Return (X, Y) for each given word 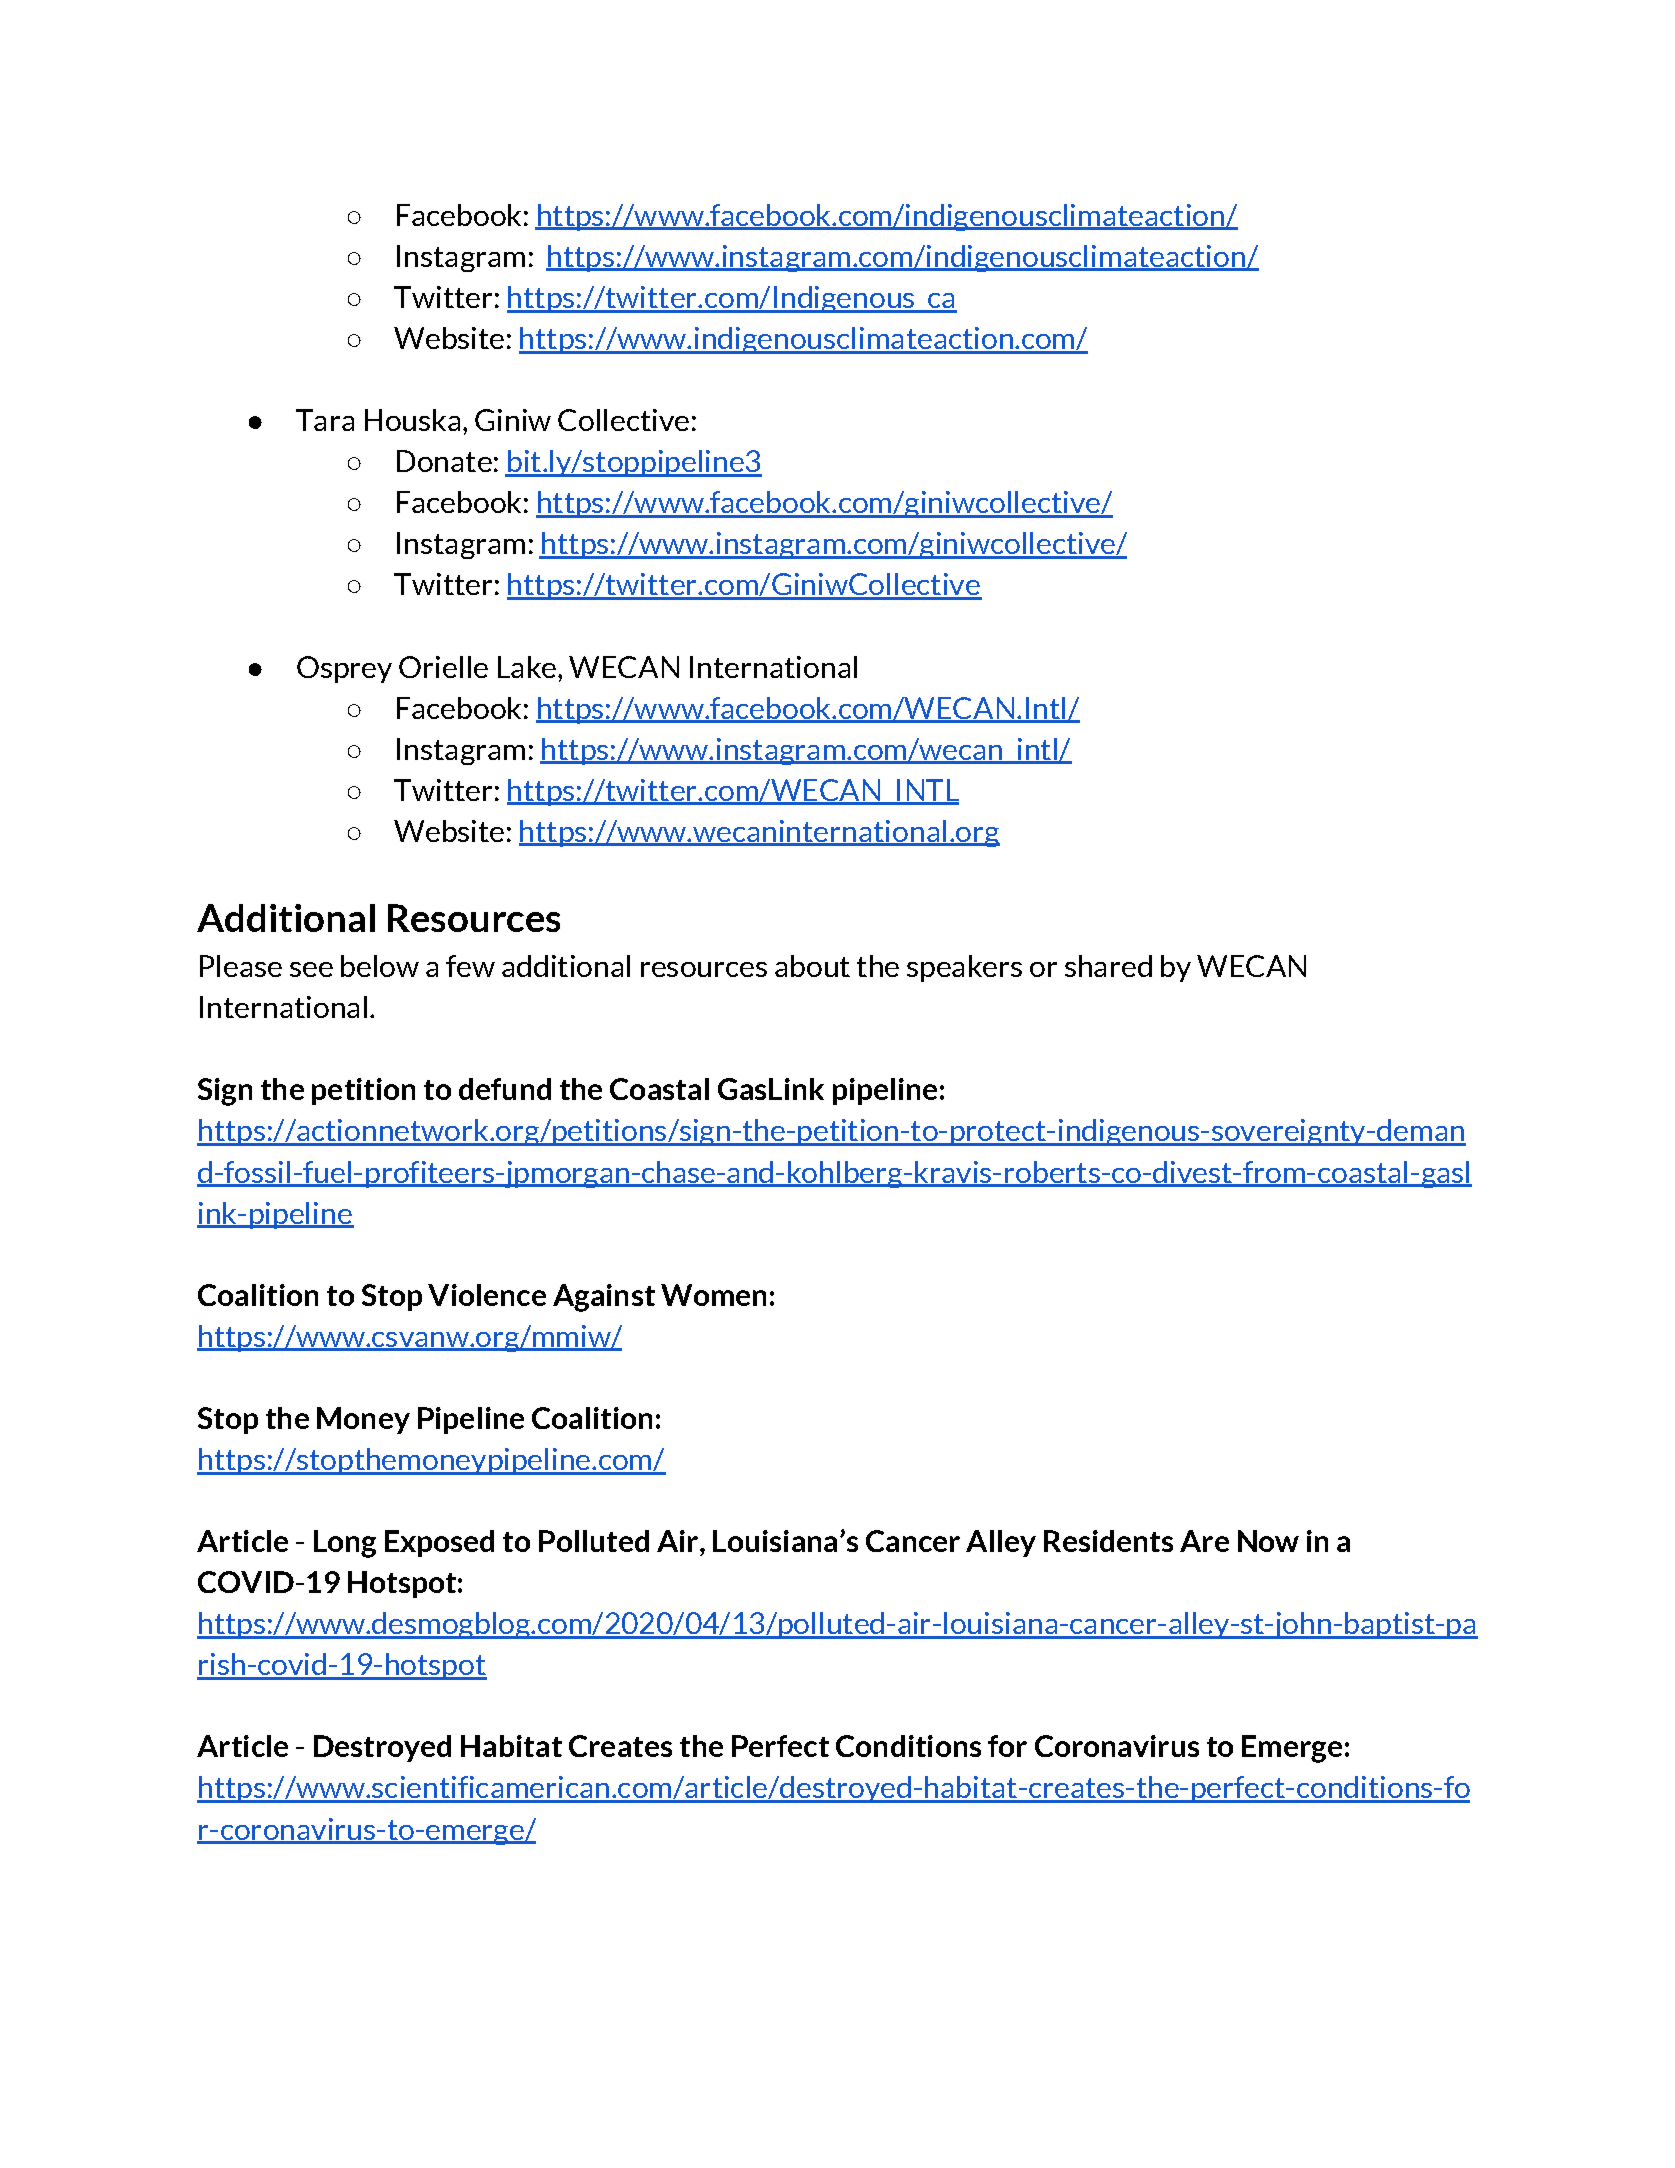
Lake (527, 667)
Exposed (439, 1543)
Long (345, 1544)
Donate (444, 461)
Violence (487, 1295)
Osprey (344, 669)
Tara (325, 420)
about (812, 966)
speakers (964, 968)
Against (604, 1298)
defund (505, 1089)
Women (713, 1295)
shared (1108, 966)
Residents (1108, 1541)
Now (1268, 1541)
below (380, 966)
